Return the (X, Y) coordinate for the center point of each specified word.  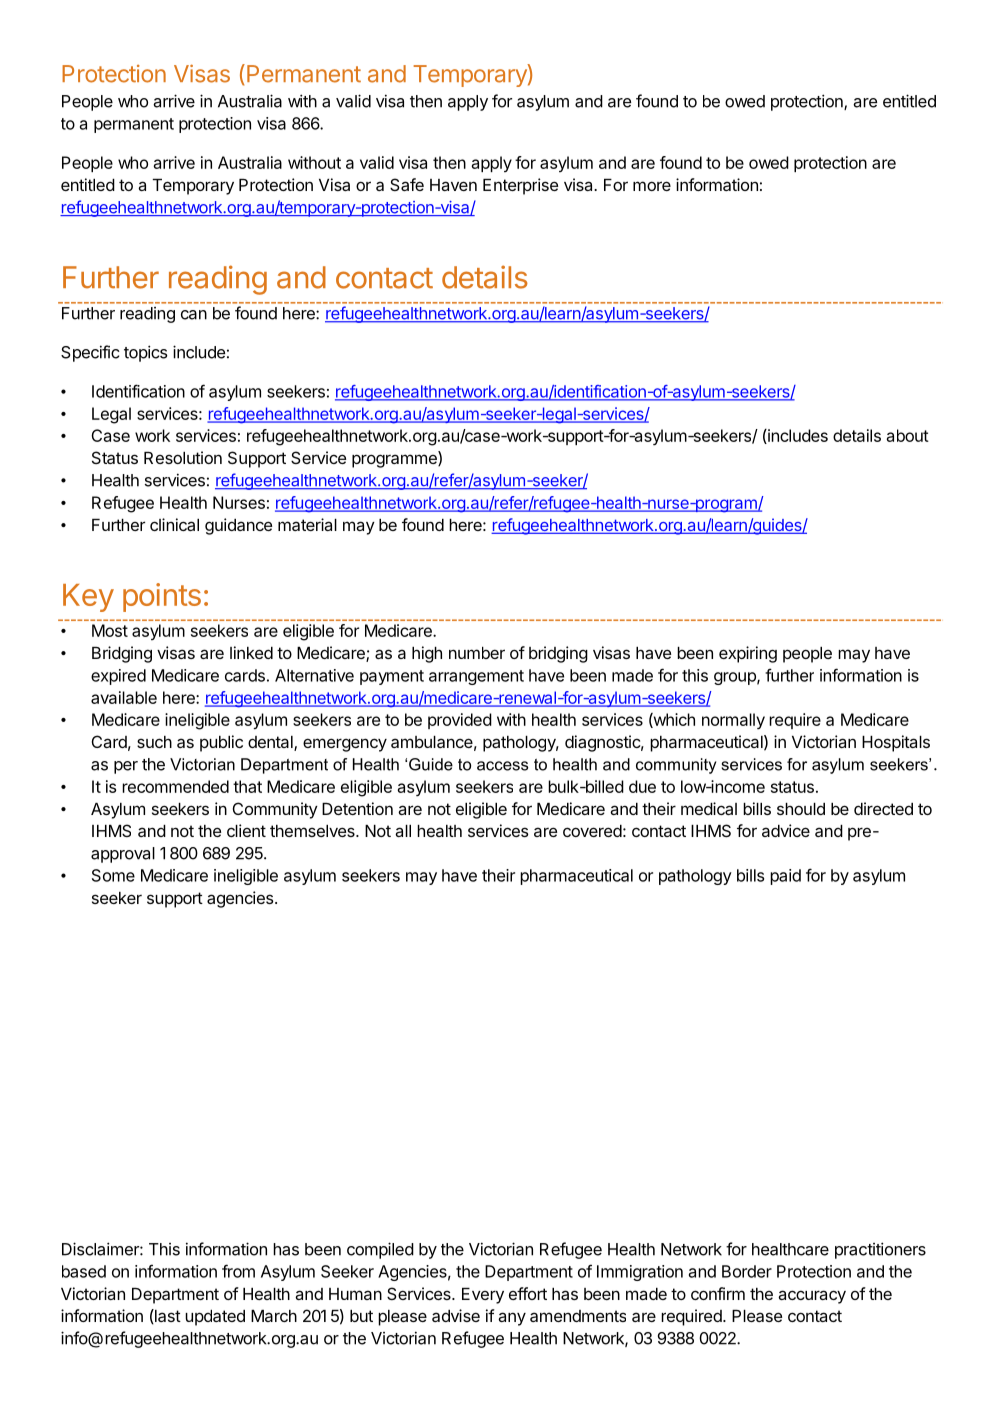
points (162, 597)
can (194, 315)
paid (785, 877)
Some (113, 875)
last (167, 1316)
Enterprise (520, 186)
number (477, 653)
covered (592, 831)
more (652, 186)
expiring (748, 654)
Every (483, 1296)
